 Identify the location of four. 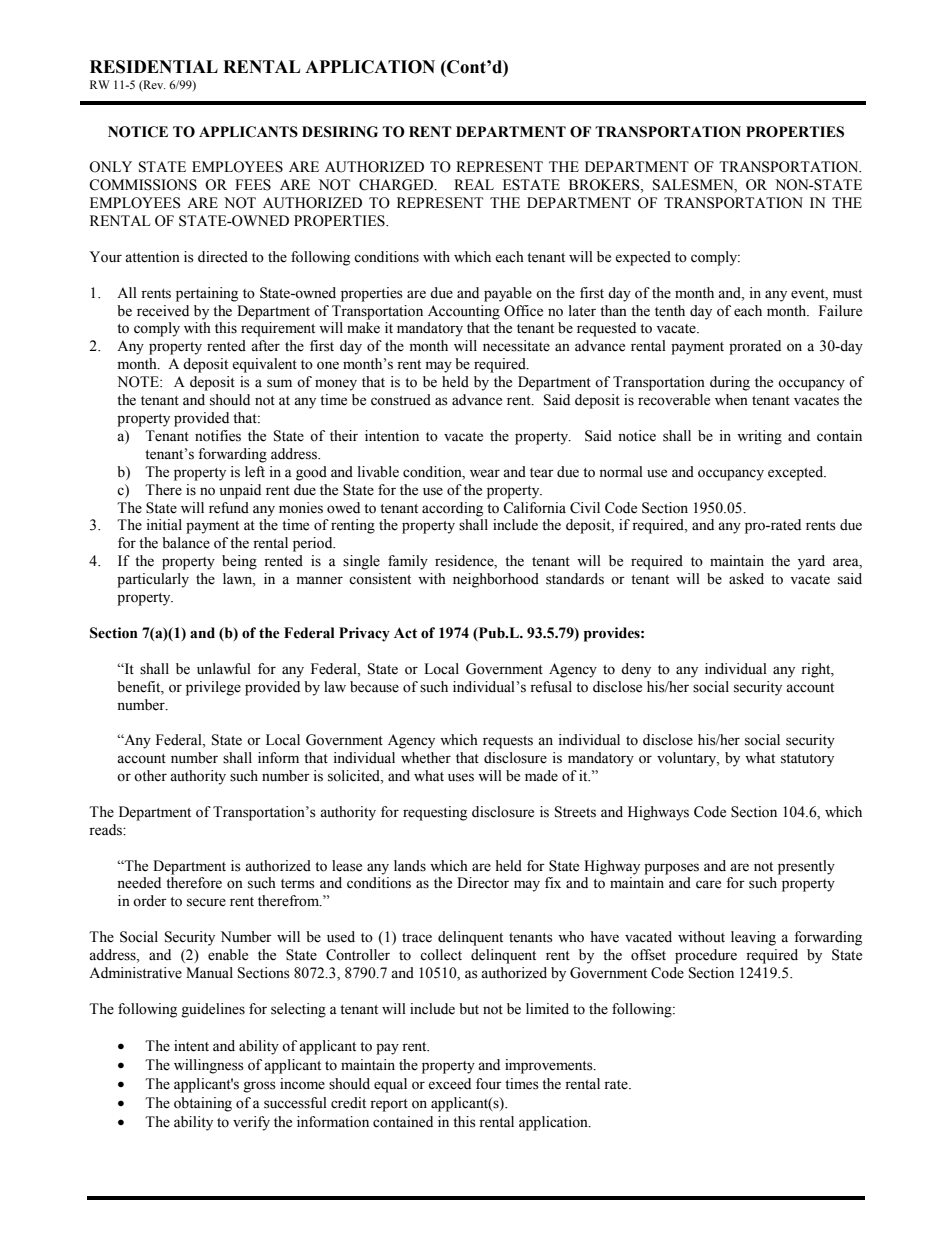
(489, 1084).
